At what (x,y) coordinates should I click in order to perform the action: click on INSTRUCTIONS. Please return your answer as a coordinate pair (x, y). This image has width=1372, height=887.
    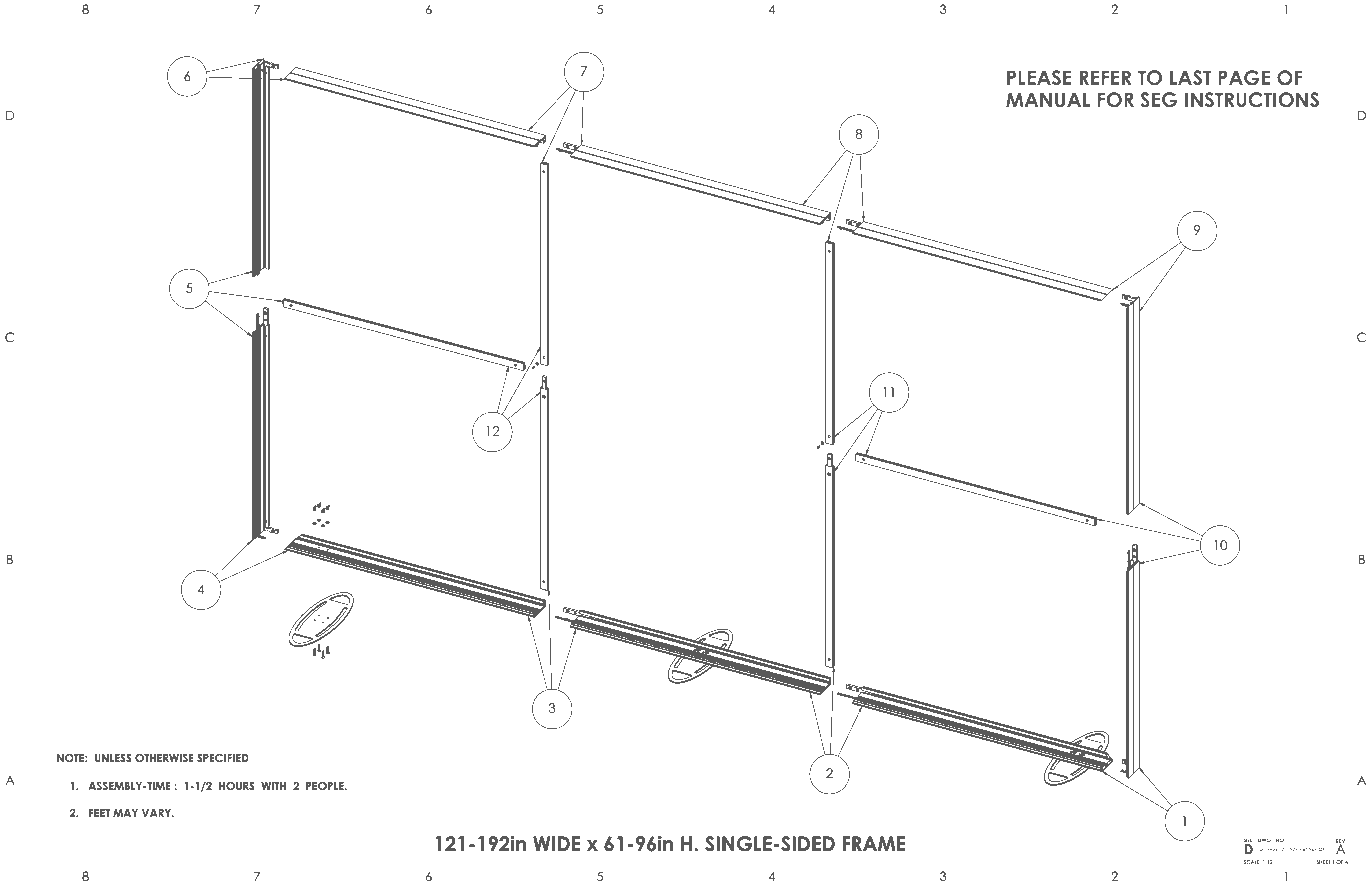
    Looking at the image, I should click on (1252, 100).
